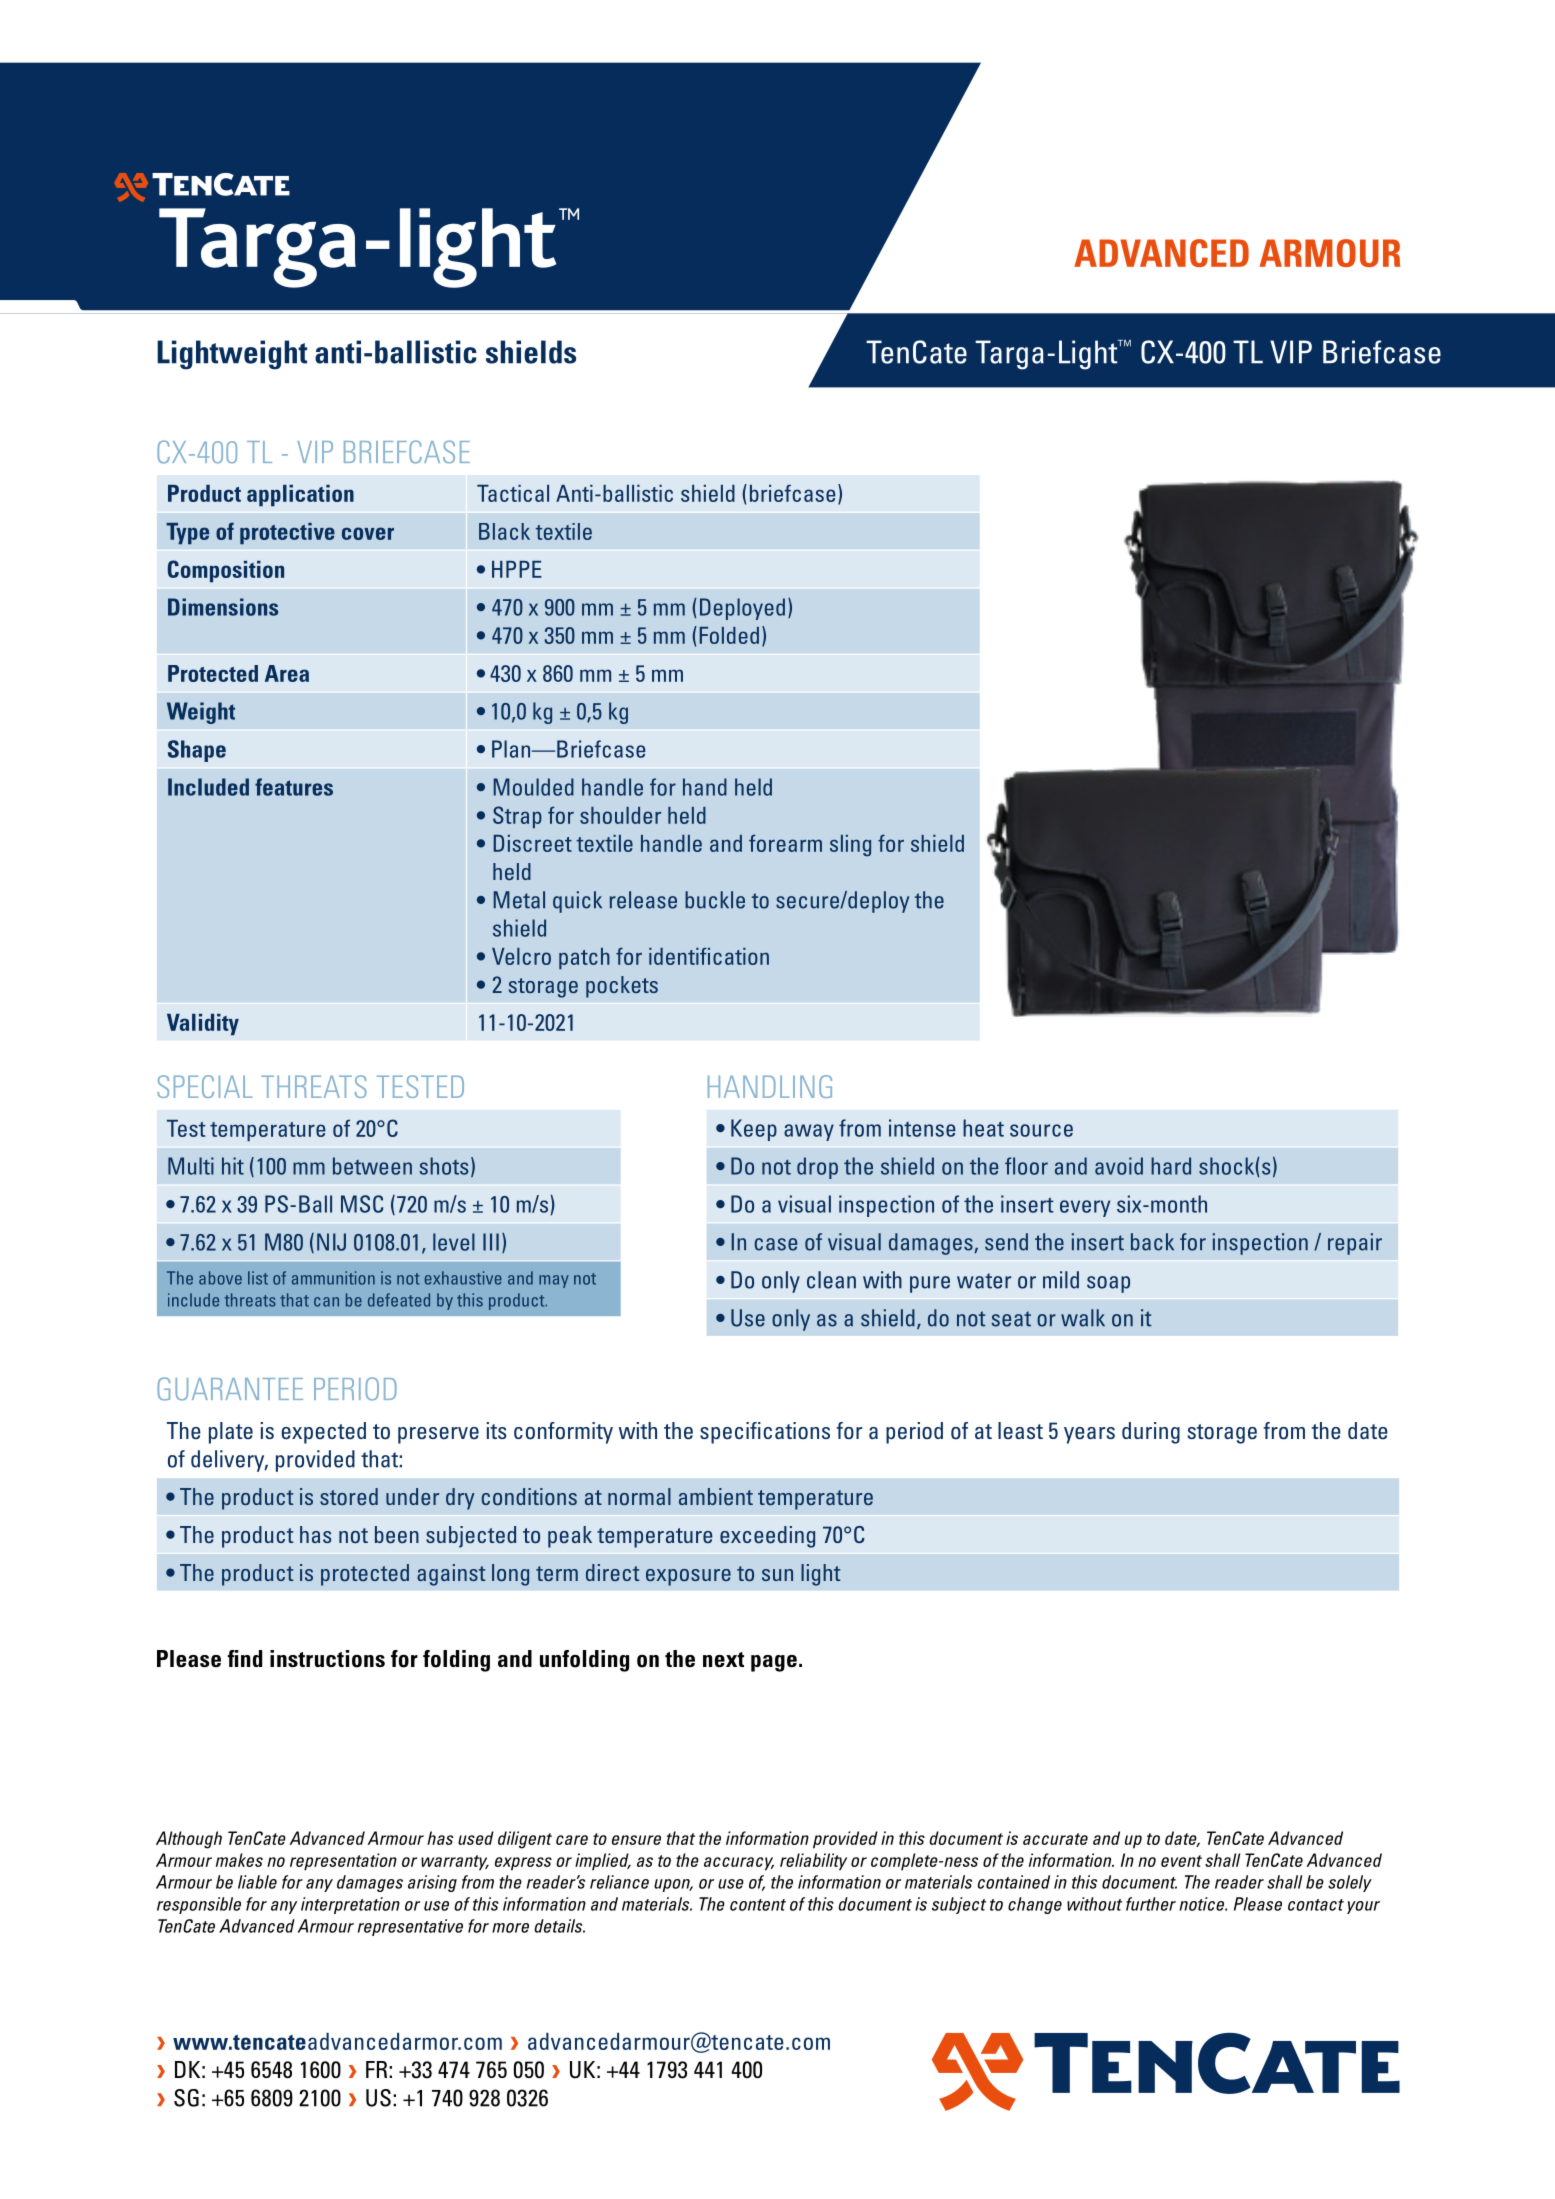  I want to click on MSC, so click(362, 1204).
